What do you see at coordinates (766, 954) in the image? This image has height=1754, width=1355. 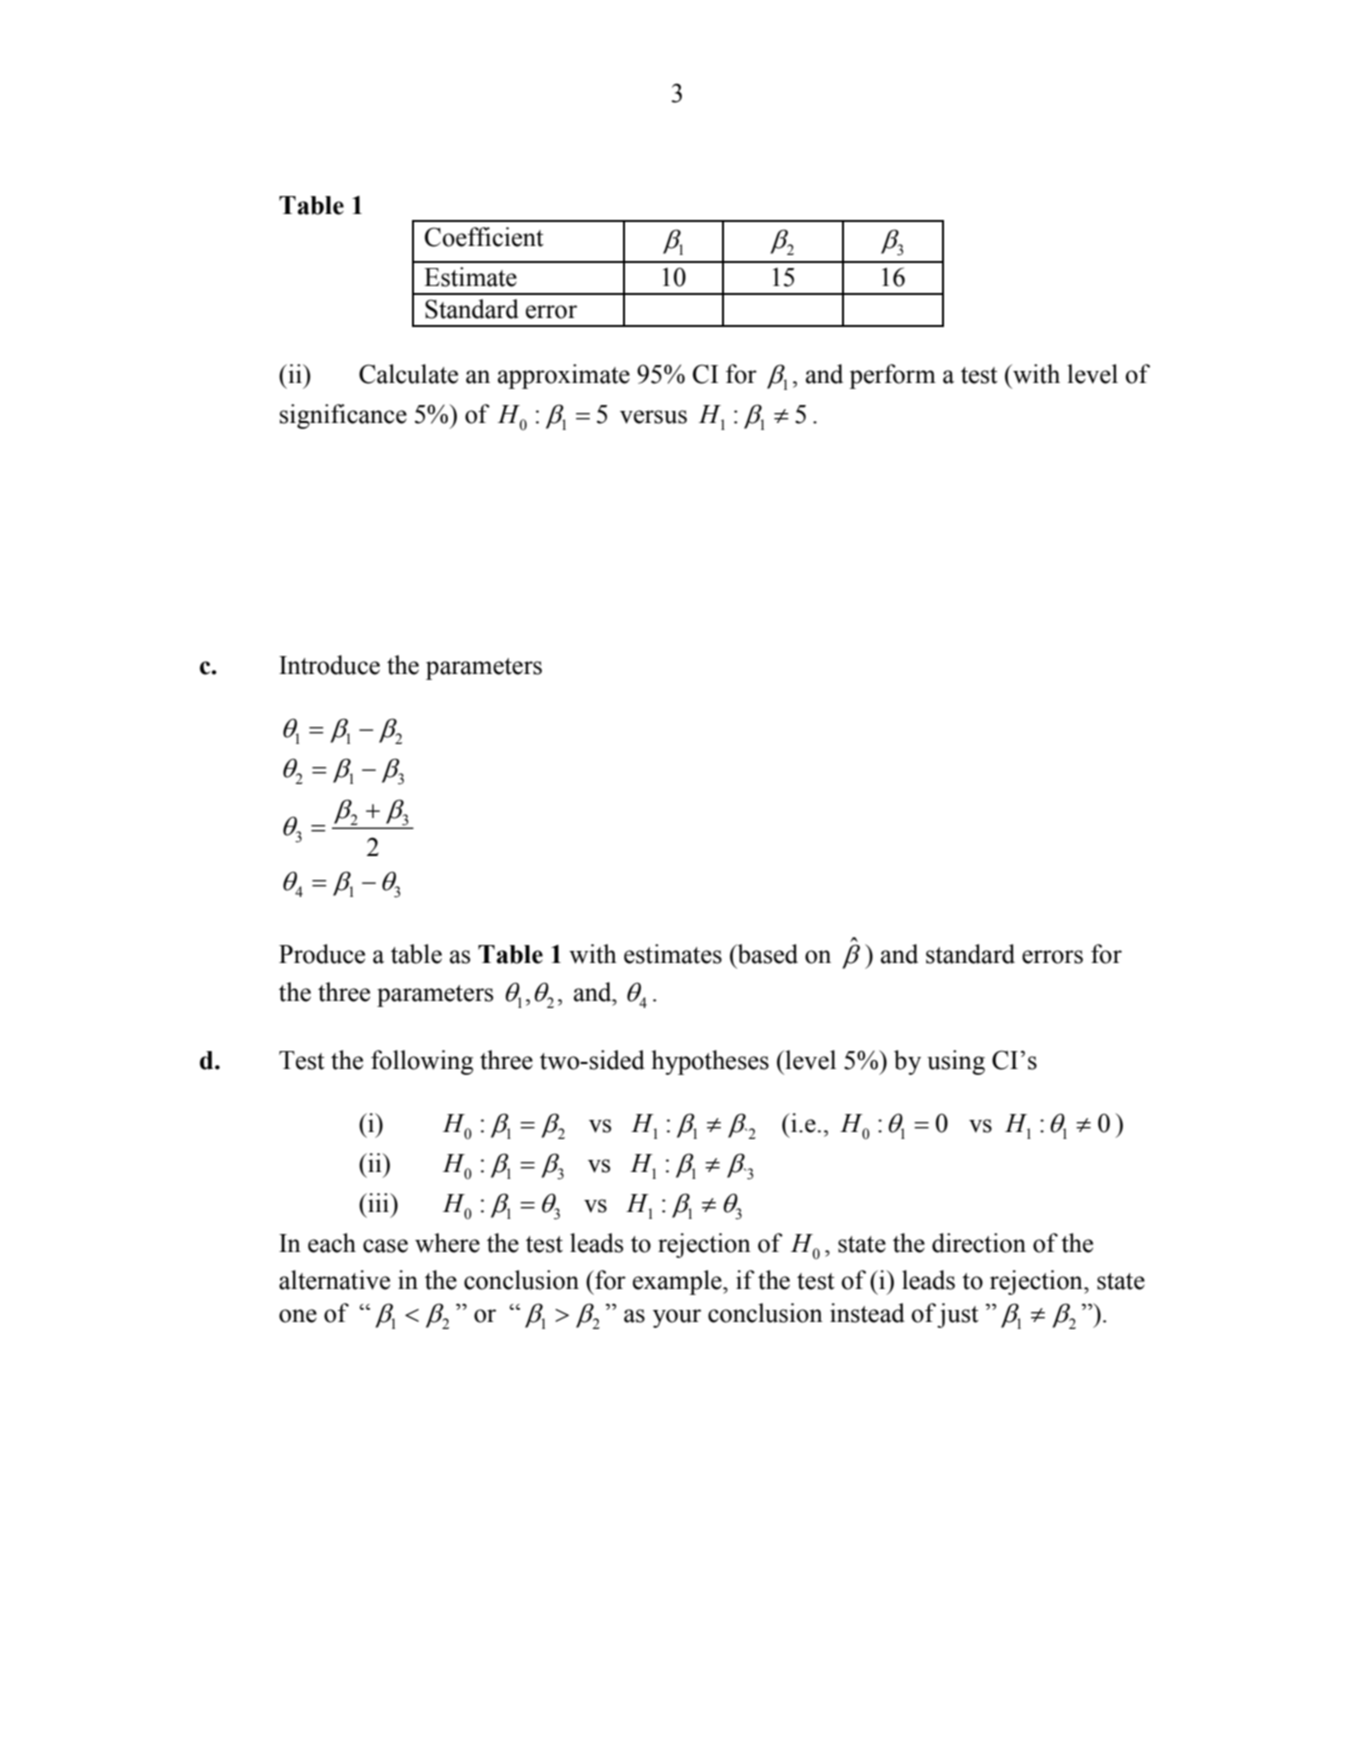 I see `based` at bounding box center [766, 954].
